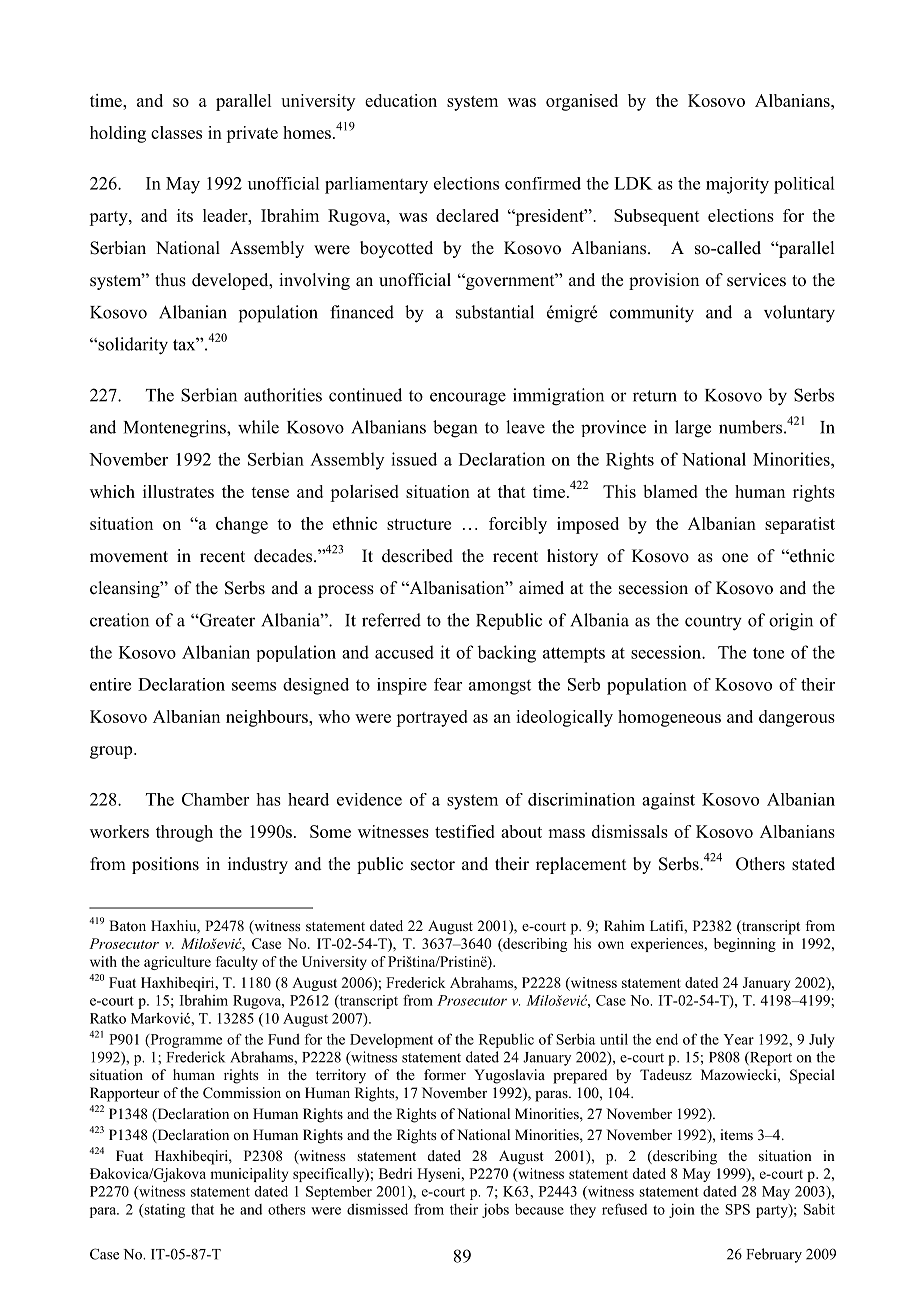 The width and height of the screenshot is (924, 1308). What do you see at coordinates (178, 491) in the screenshot?
I see `illustrates` at bounding box center [178, 491].
